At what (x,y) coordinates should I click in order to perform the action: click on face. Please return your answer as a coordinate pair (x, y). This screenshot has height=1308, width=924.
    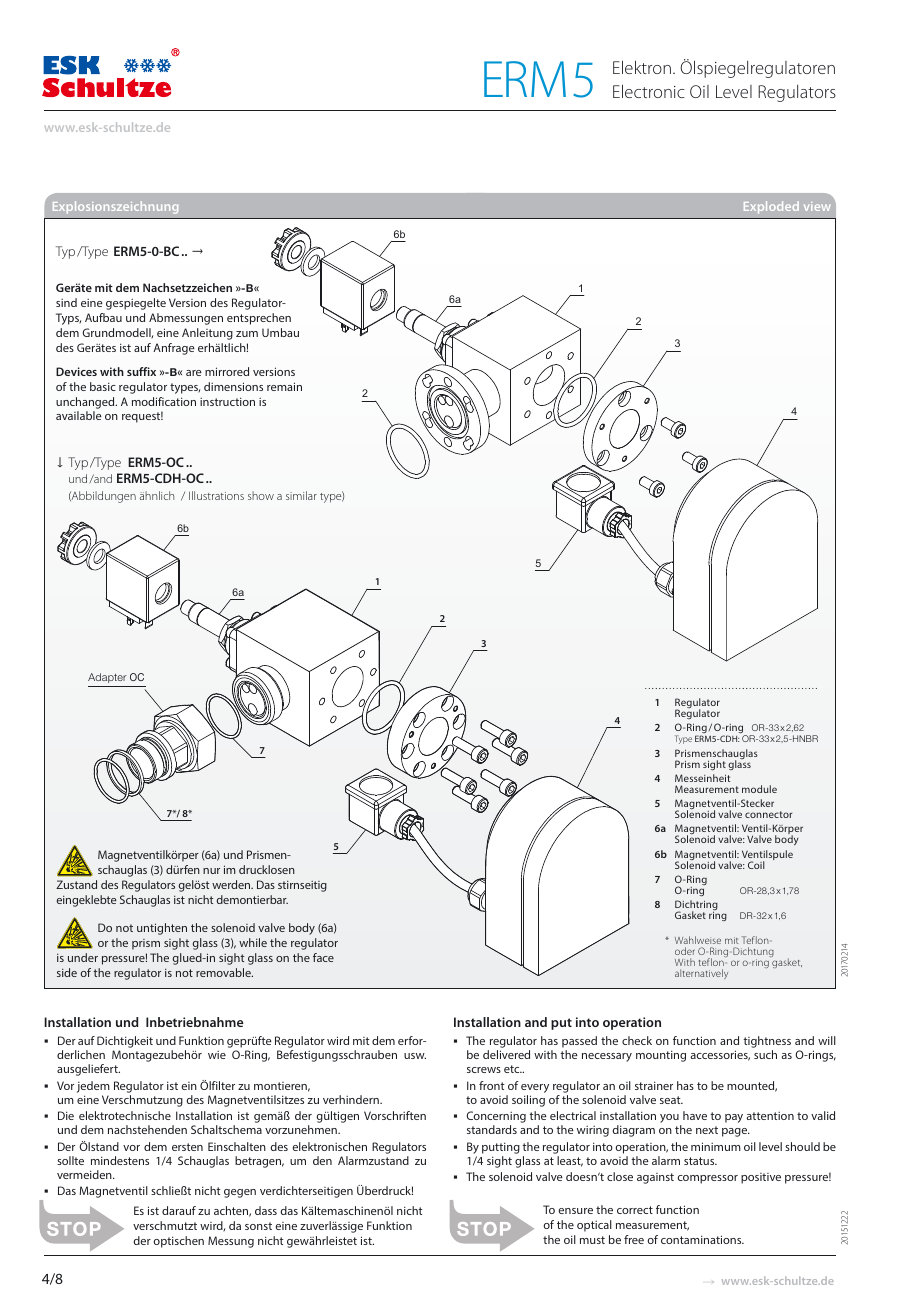
    Looking at the image, I should click on (323, 957).
